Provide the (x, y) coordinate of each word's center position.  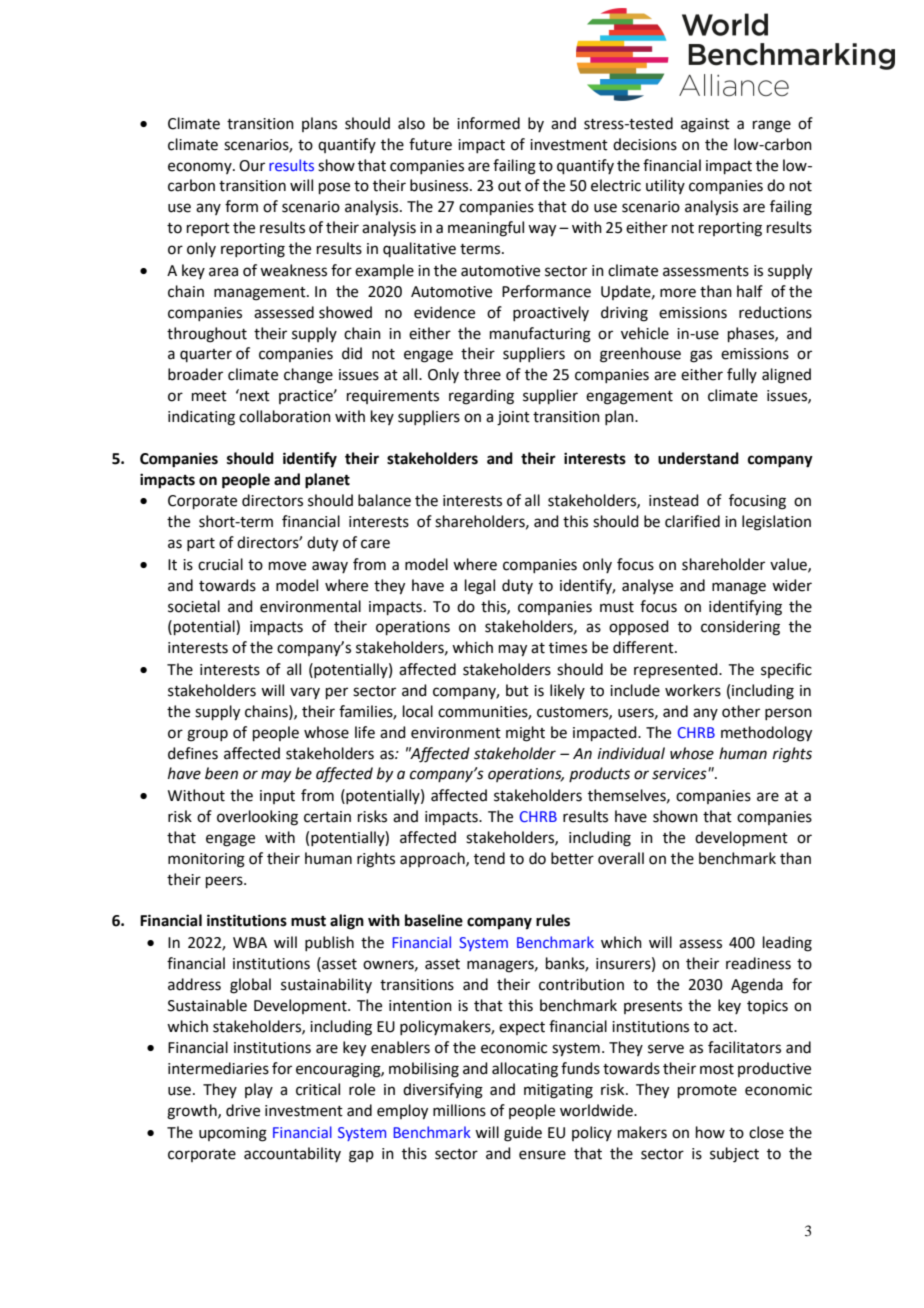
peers (225, 882)
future (430, 144)
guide (523, 1134)
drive (243, 1110)
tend (489, 858)
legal (480, 587)
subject (734, 1155)
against (705, 125)
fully (742, 375)
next (254, 395)
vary (305, 693)
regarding (481, 397)
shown (675, 816)
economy (201, 168)
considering (740, 628)
